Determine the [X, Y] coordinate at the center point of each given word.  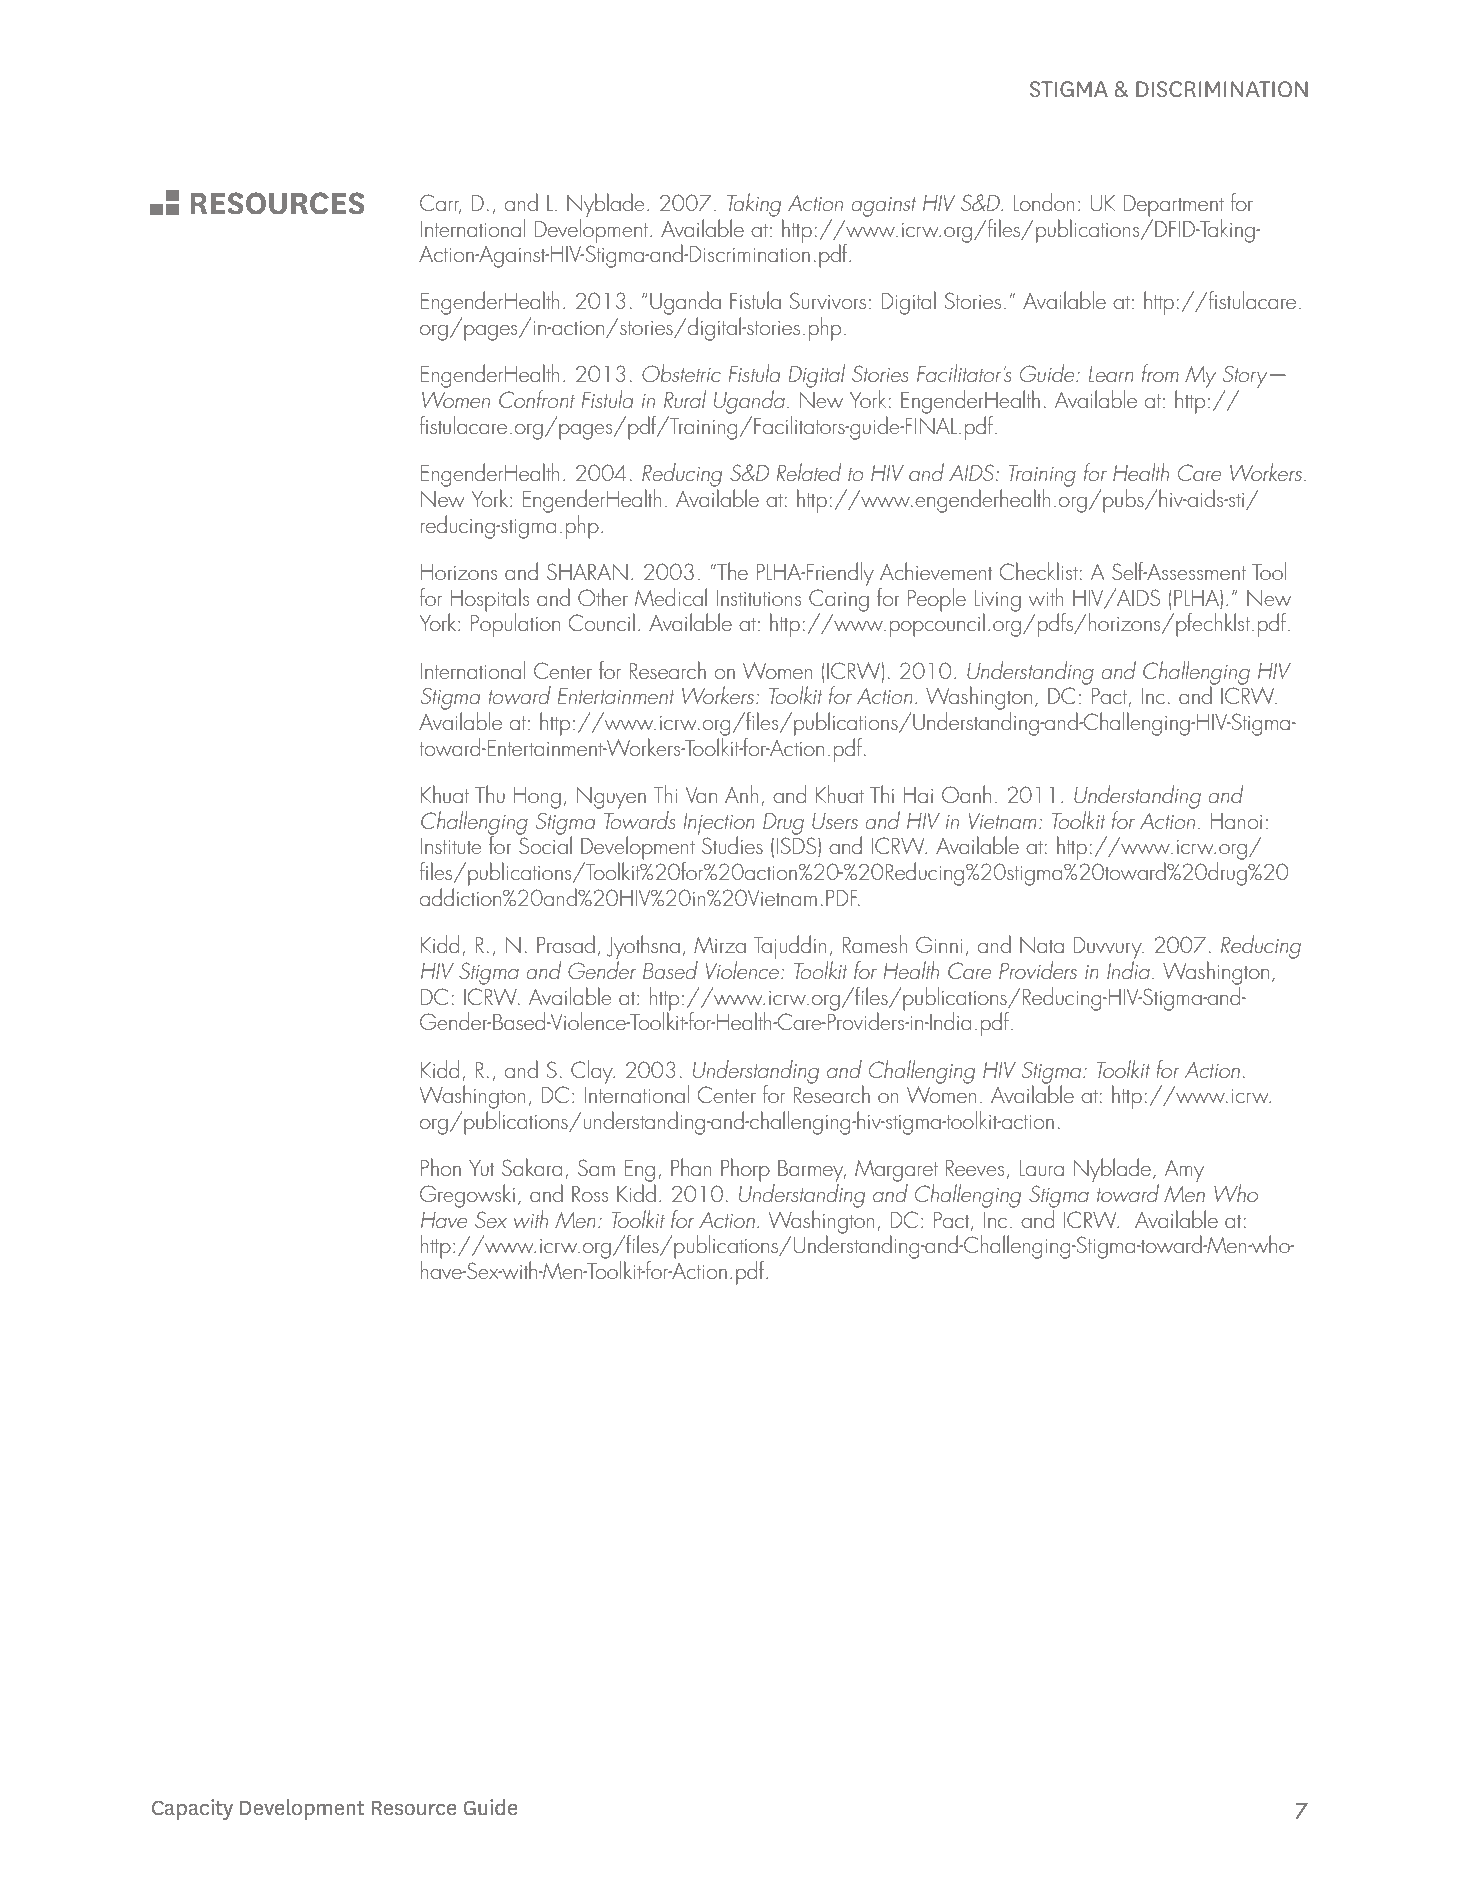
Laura [1042, 1168]
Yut [481, 1168]
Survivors [828, 300]
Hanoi [1236, 821]
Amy [1184, 1171]
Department [1174, 206]
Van [701, 795]
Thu [490, 794]
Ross [590, 1194]
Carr [440, 203]
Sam [596, 1167]
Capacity [192, 1809]
